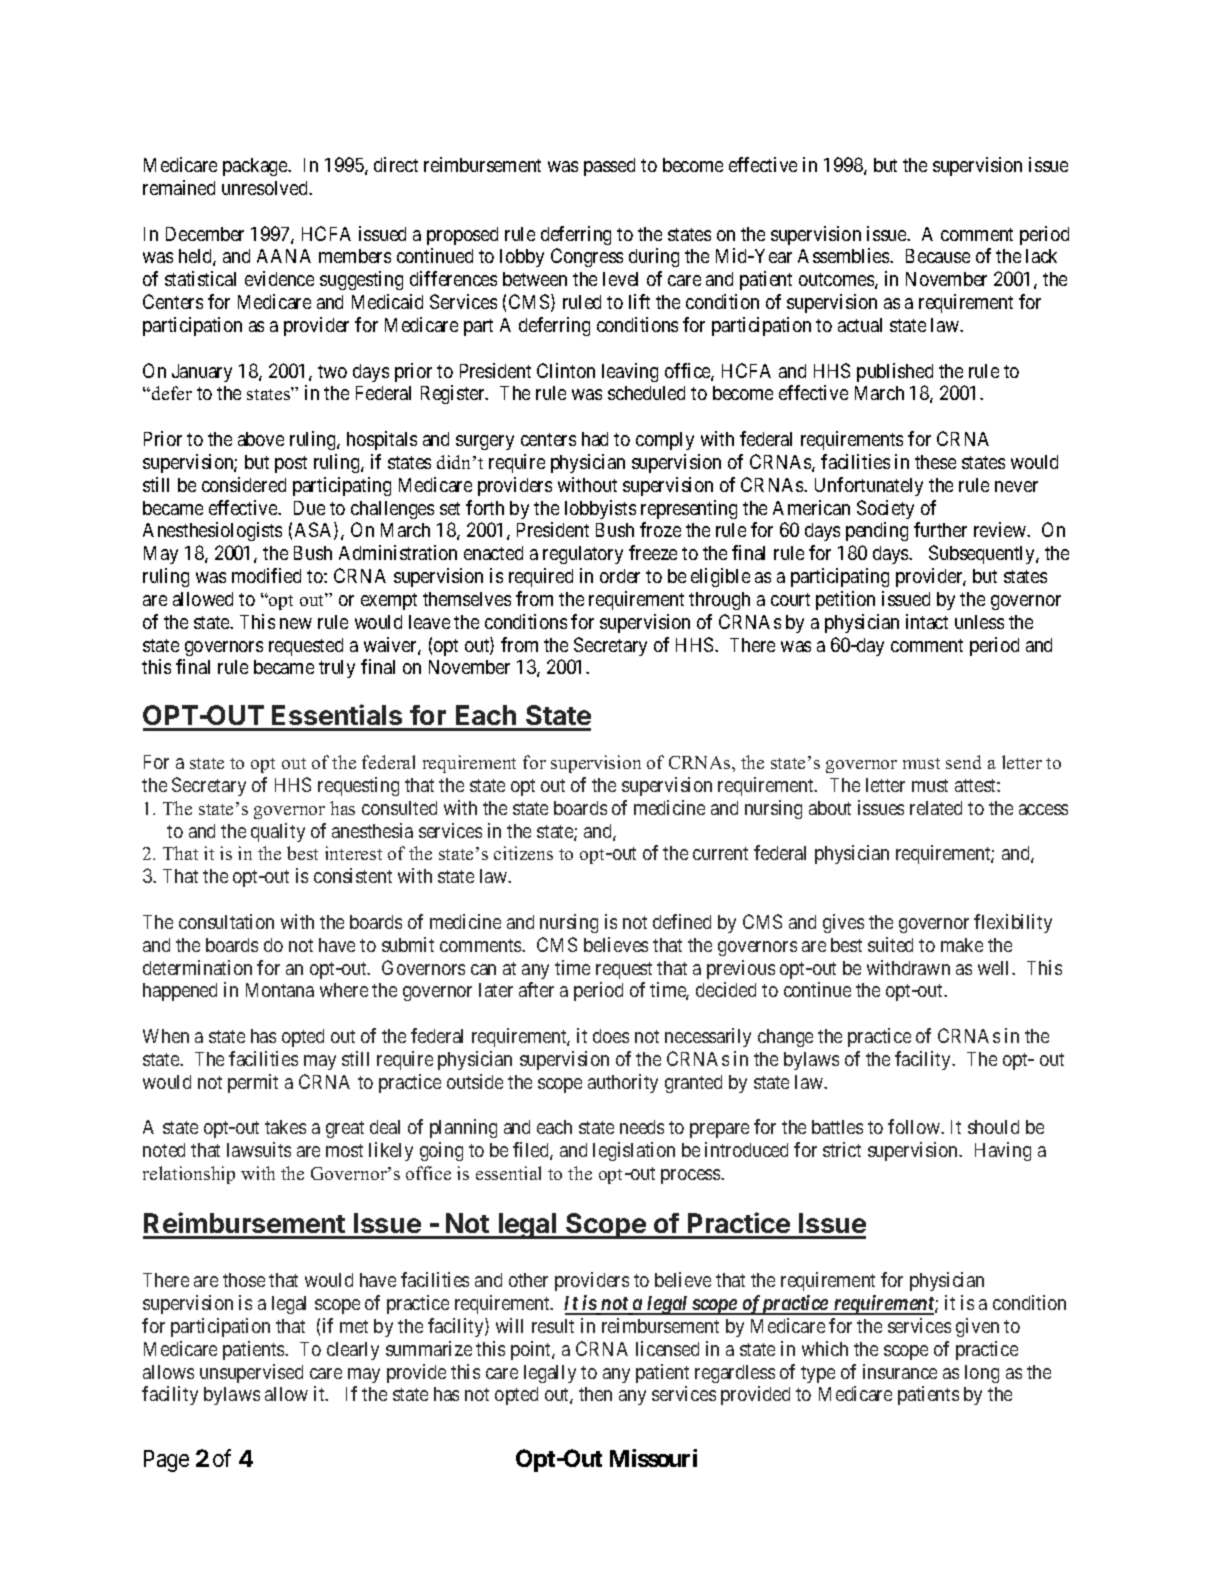 The width and height of the page is (1214, 1572). I want to click on quality, so click(278, 832).
